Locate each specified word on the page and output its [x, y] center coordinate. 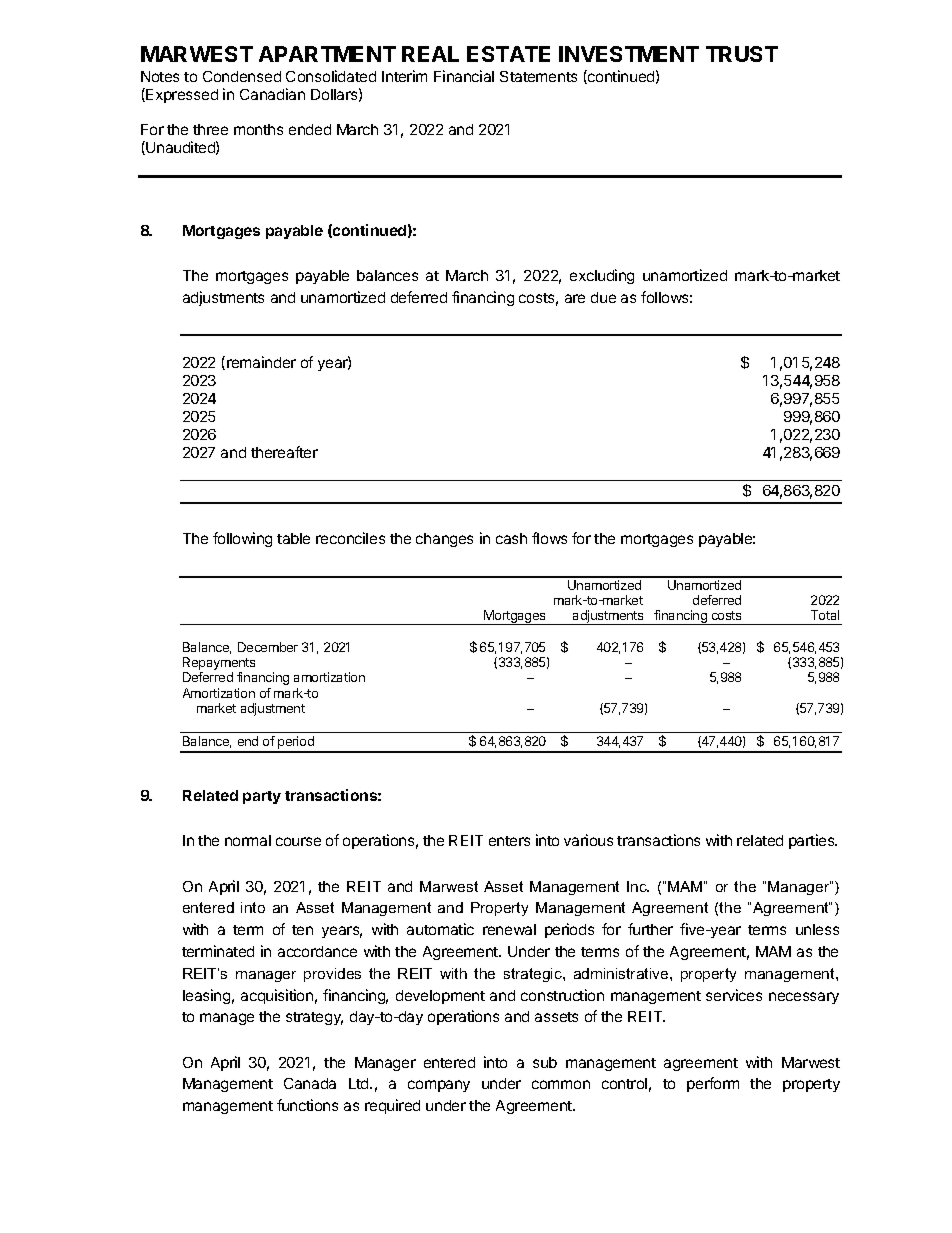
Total [825, 615]
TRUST [742, 54]
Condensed [242, 76]
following [242, 539]
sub [545, 1062]
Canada [310, 1083]
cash [511, 538]
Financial [464, 76]
